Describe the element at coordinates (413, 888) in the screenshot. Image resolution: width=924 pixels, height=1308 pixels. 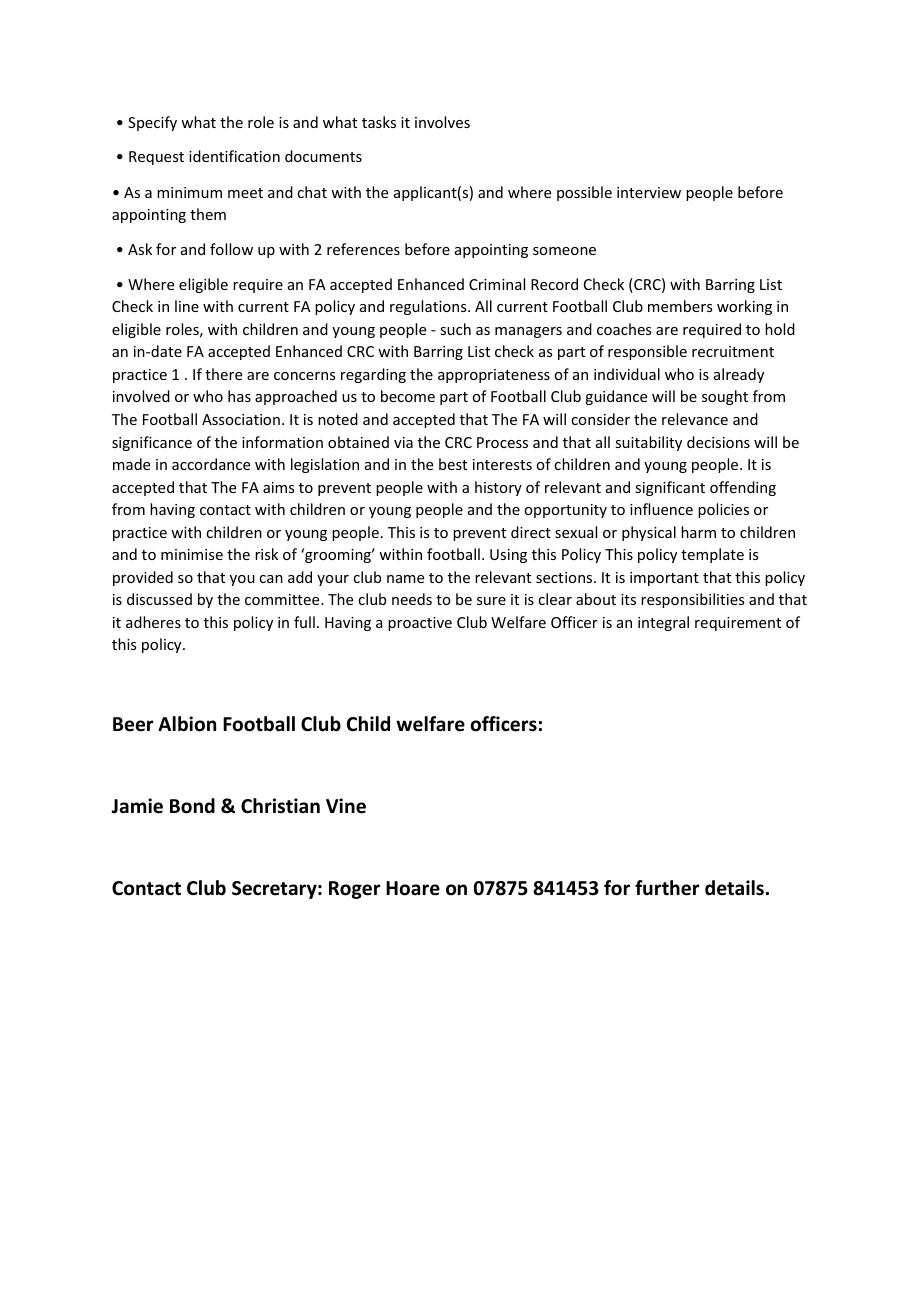
I see `Hoare` at that location.
